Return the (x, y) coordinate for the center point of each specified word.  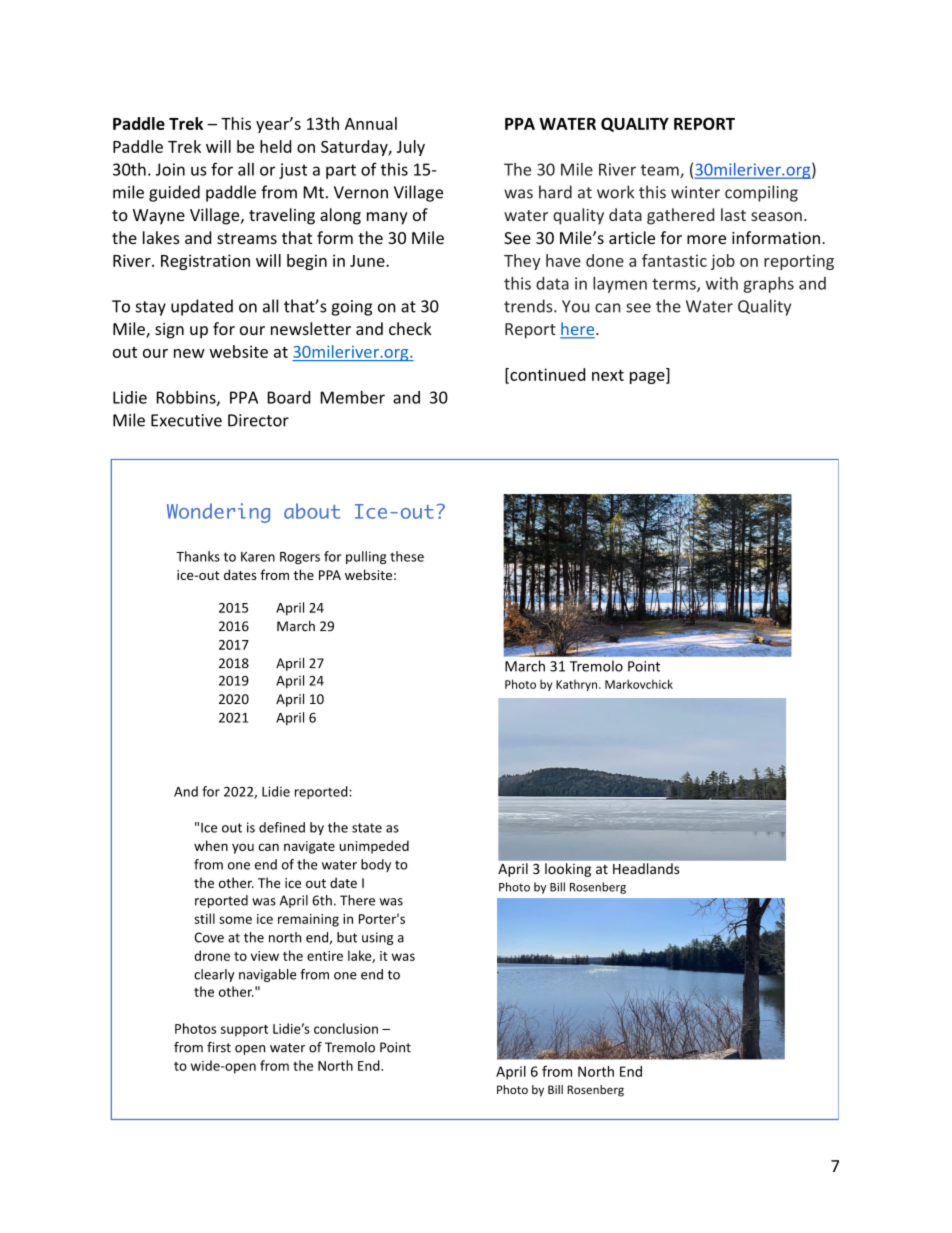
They (522, 262)
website (239, 351)
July (411, 148)
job (723, 262)
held (275, 146)
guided (174, 193)
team (661, 171)
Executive (186, 420)
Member (353, 397)
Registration (205, 262)
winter (695, 192)
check (410, 328)
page (648, 378)
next (608, 375)
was (518, 194)
